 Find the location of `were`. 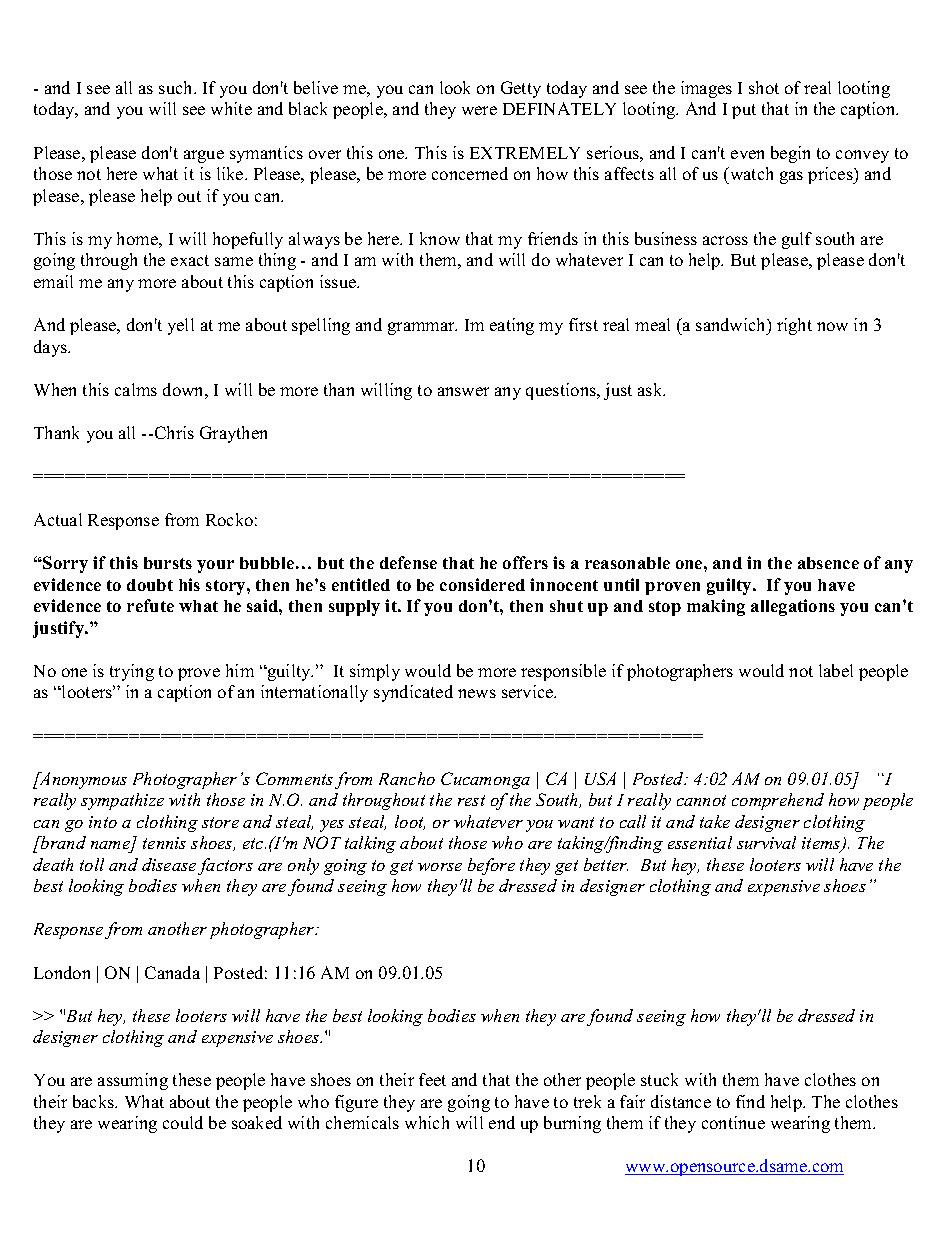

were is located at coordinates (479, 110).
